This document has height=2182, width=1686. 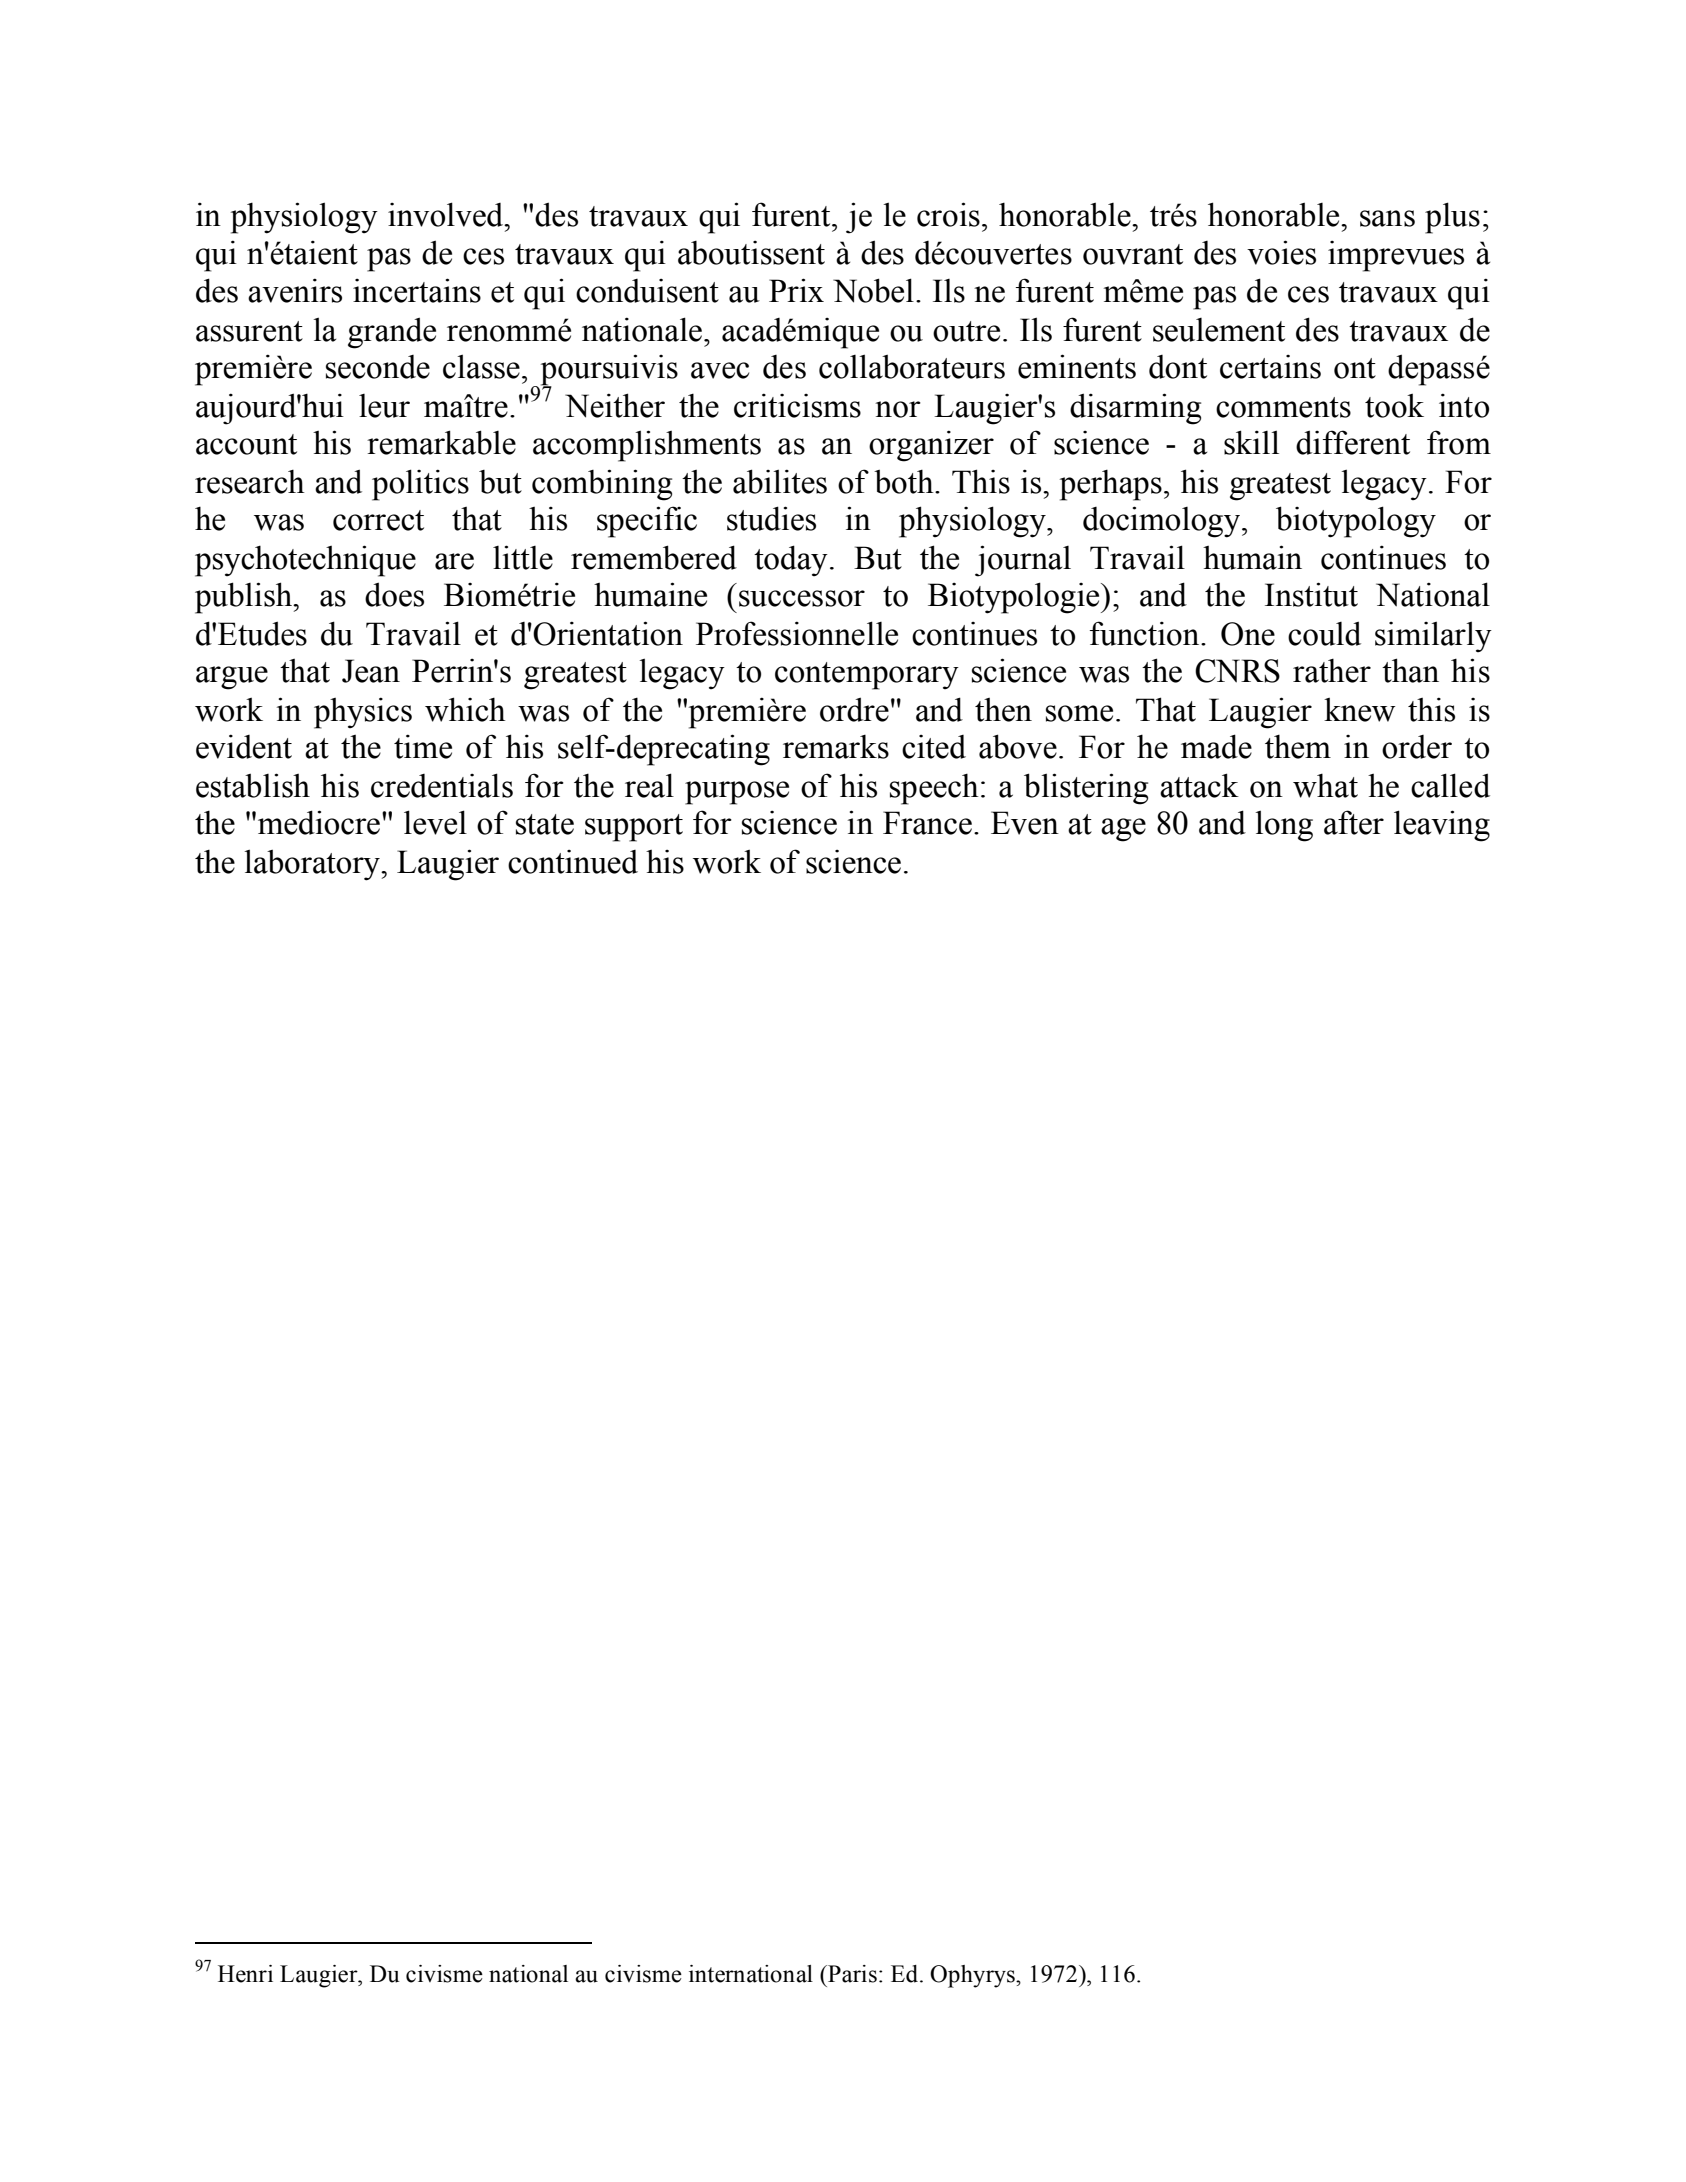 What do you see at coordinates (634, 828) in the document?
I see `support` at bounding box center [634, 828].
